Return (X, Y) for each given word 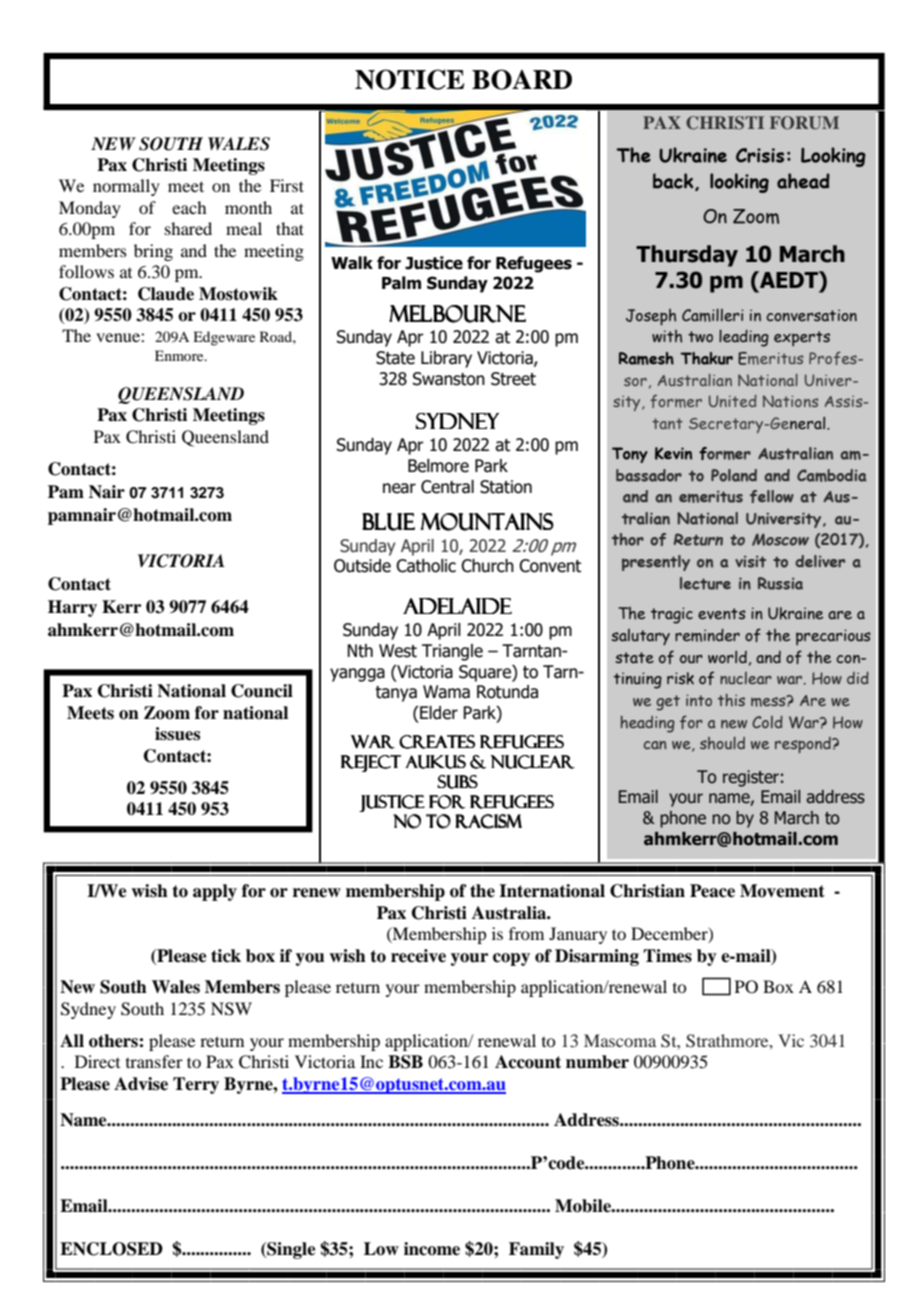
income (432, 1249)
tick (226, 956)
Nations (790, 401)
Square (486, 673)
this (731, 700)
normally (126, 187)
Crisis (760, 155)
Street (513, 379)
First (287, 185)
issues (177, 734)
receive (418, 956)
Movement (782, 891)
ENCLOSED (111, 1249)
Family (536, 1250)
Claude (166, 294)
